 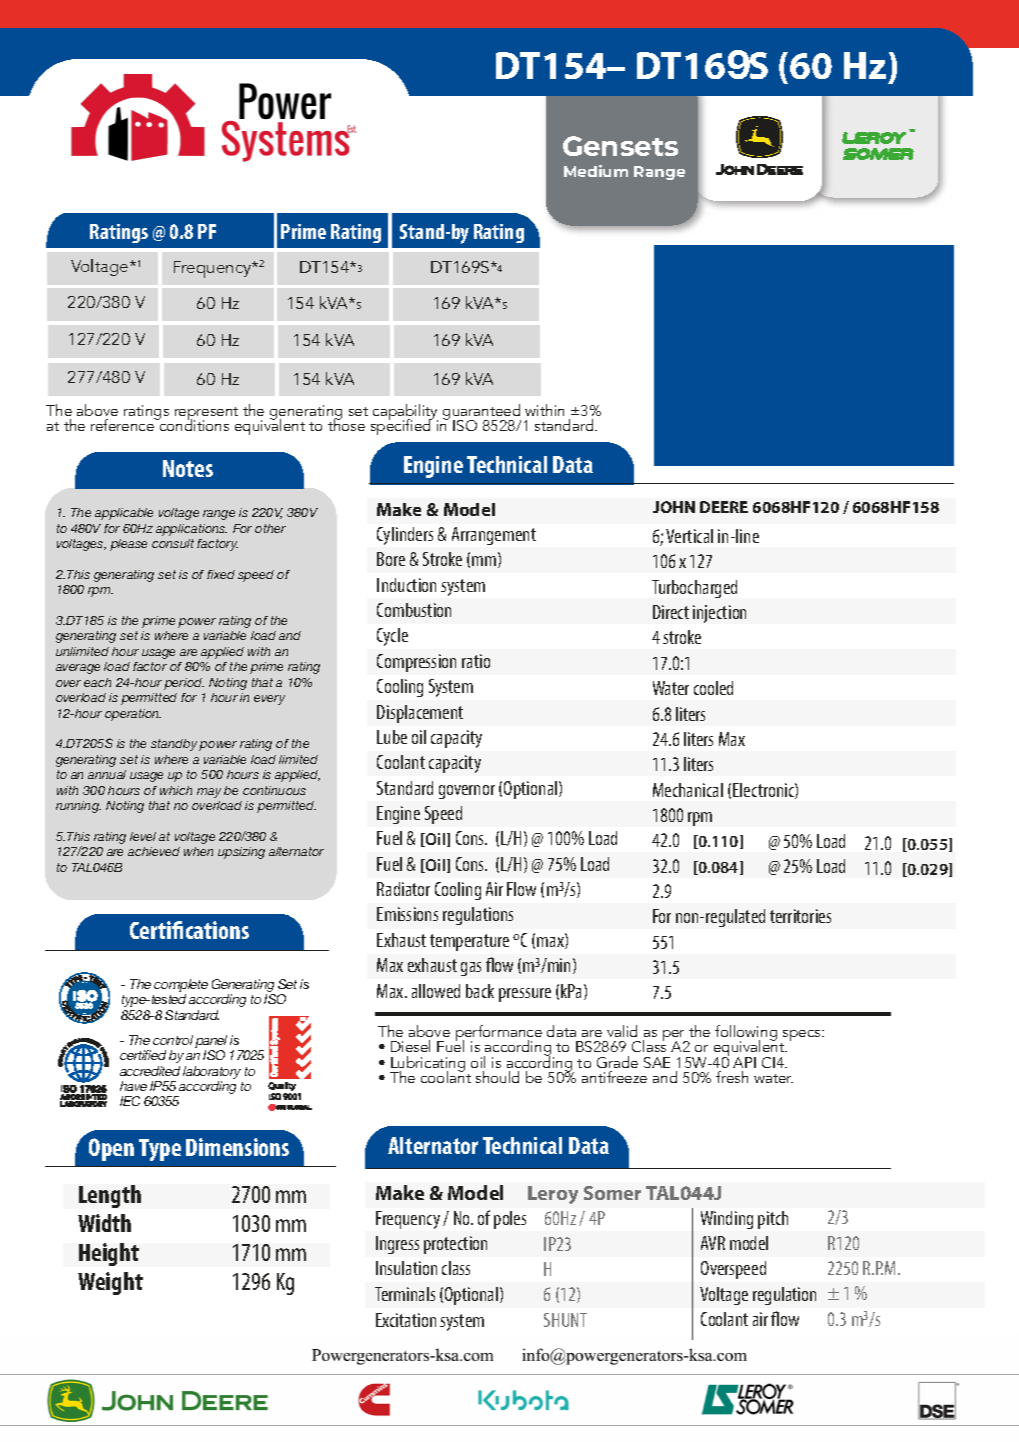 I want to click on Gensets, so click(x=620, y=146).
